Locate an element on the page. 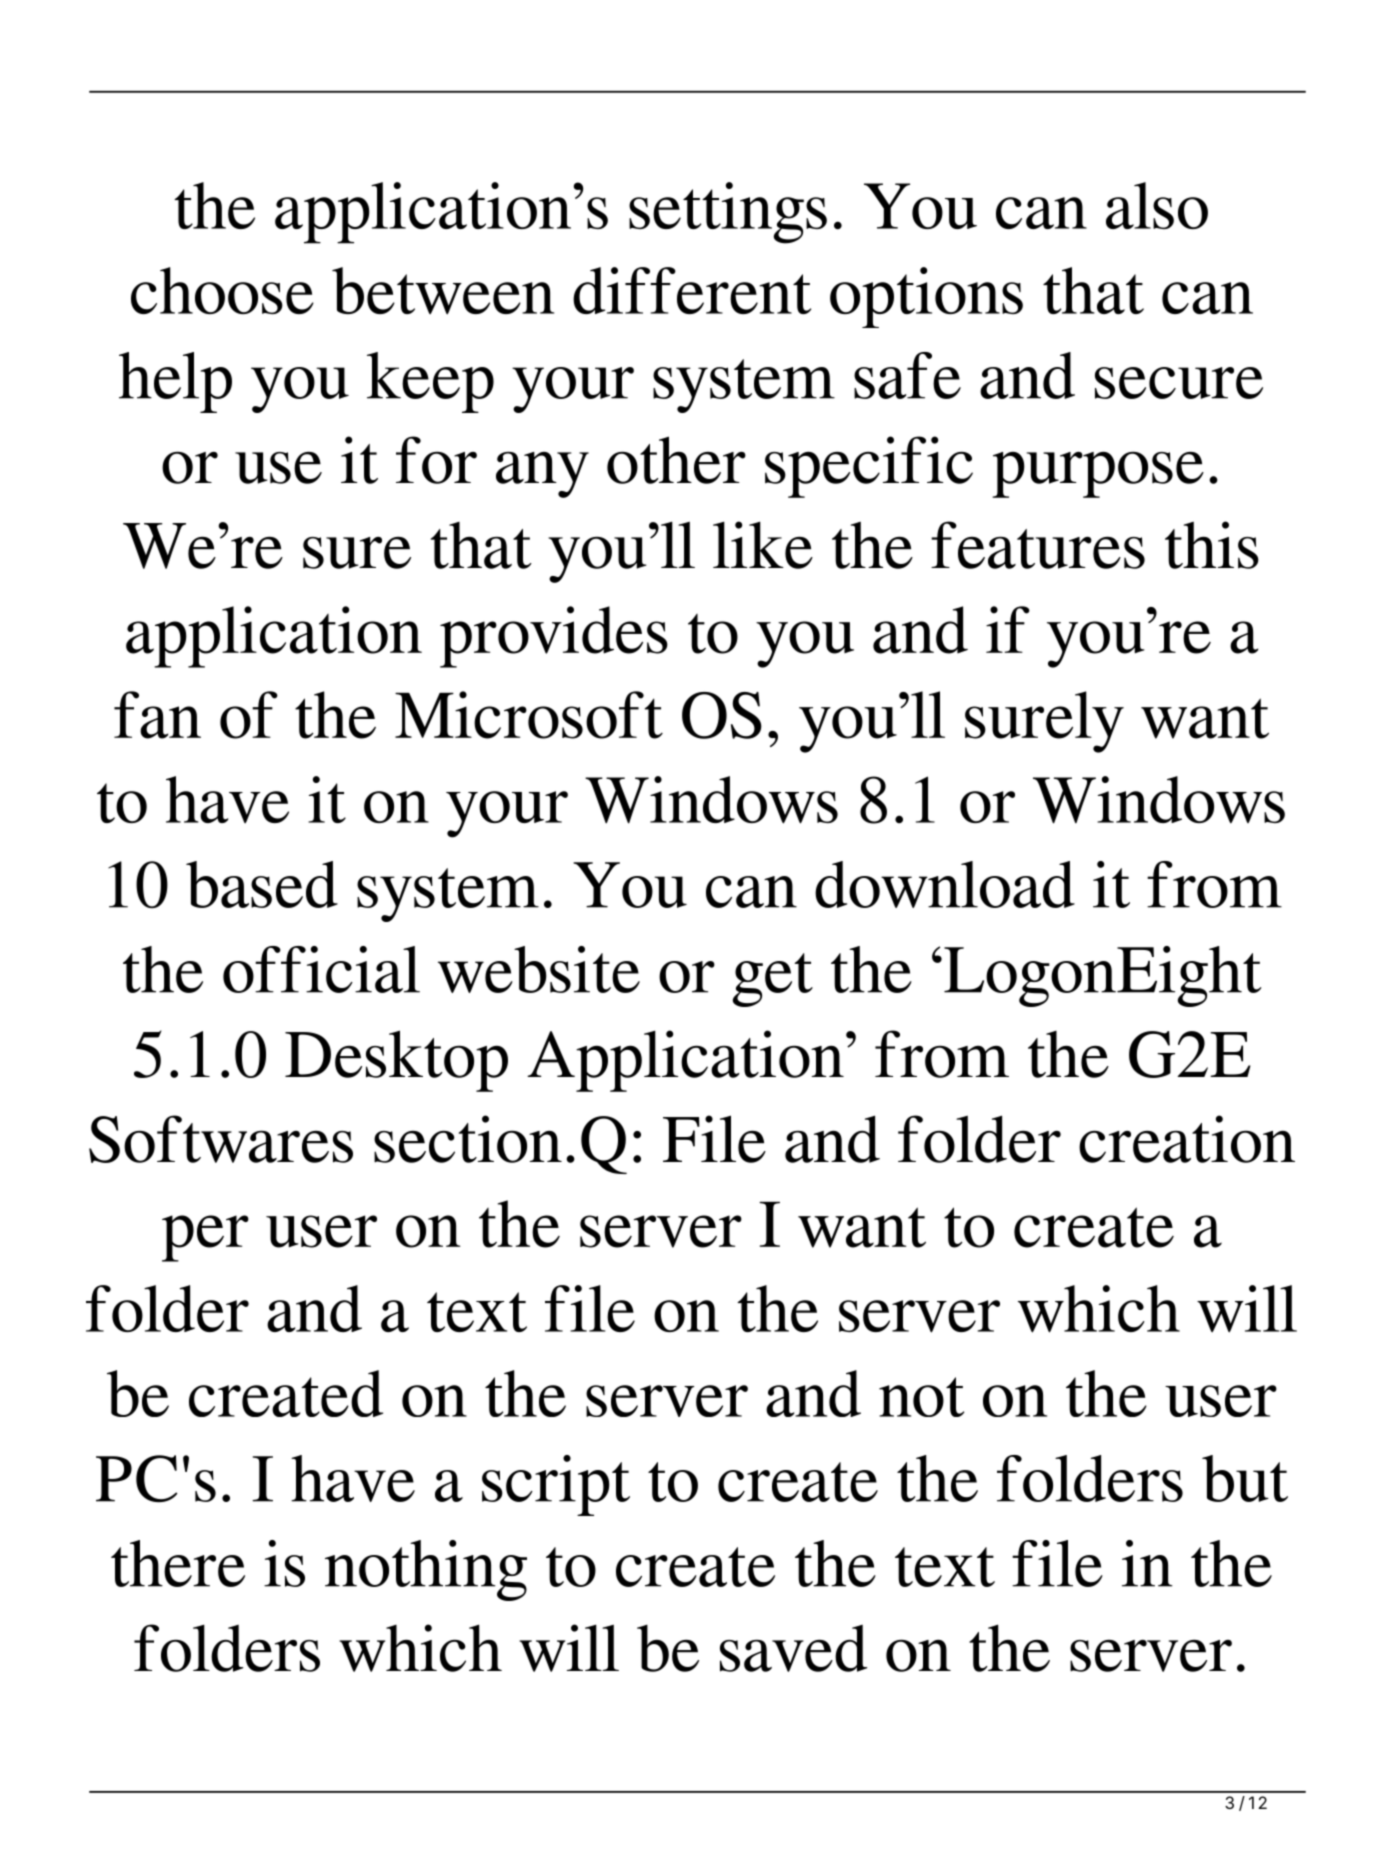 The width and height of the page is (1395, 1852). features is located at coordinates (1038, 545).
